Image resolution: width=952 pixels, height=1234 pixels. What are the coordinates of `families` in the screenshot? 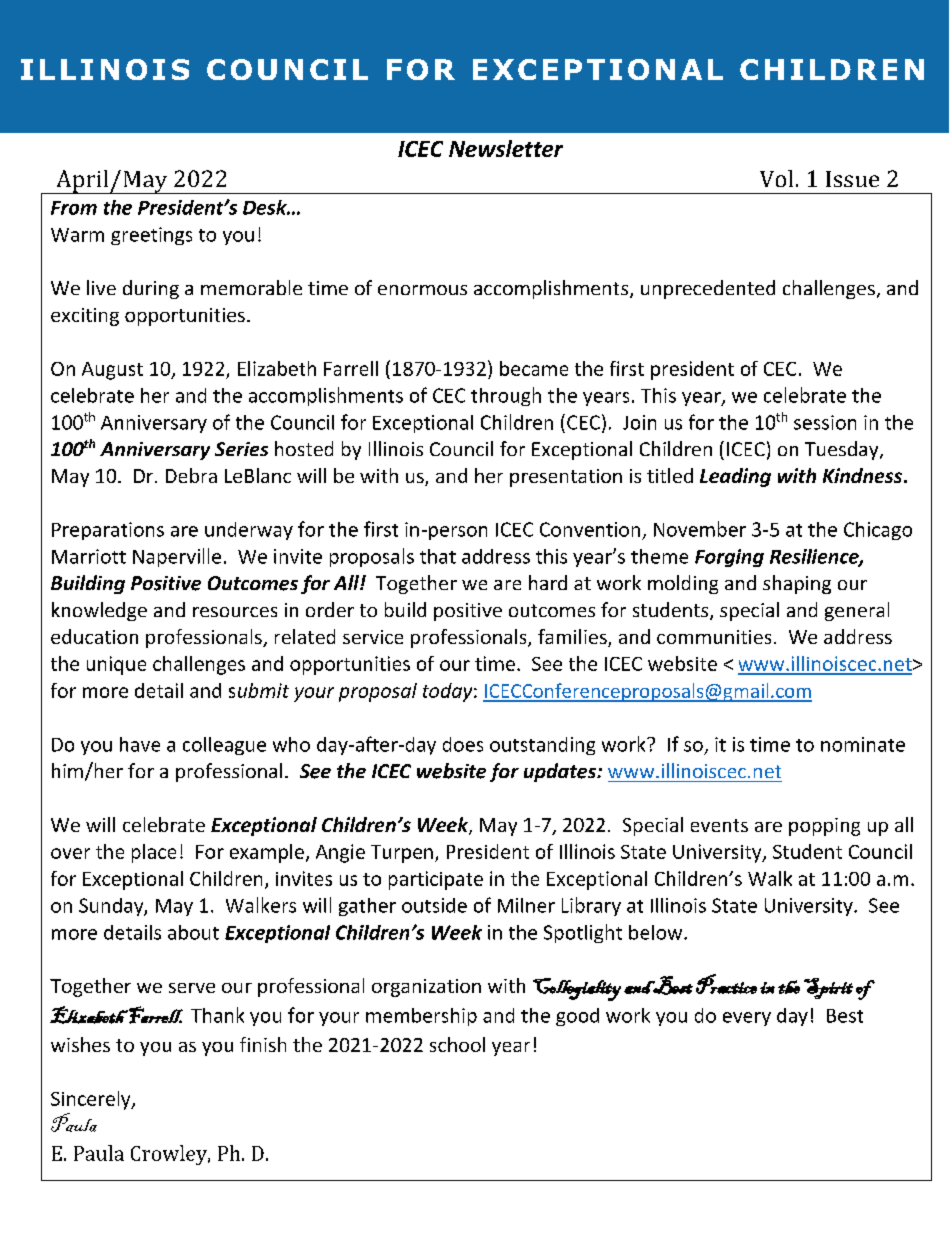 It's located at (573, 638).
